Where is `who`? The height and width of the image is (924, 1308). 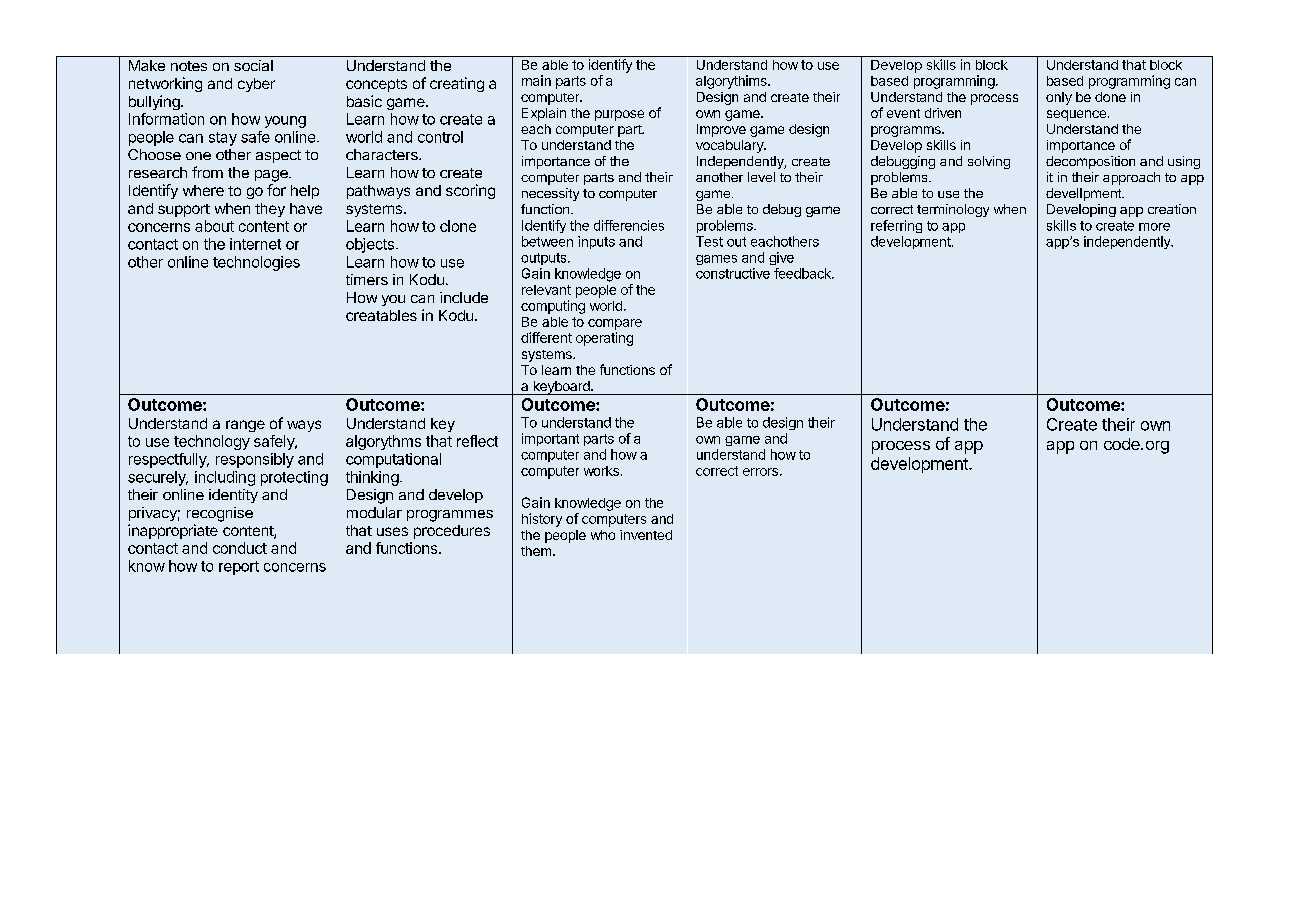 who is located at coordinates (603, 535).
